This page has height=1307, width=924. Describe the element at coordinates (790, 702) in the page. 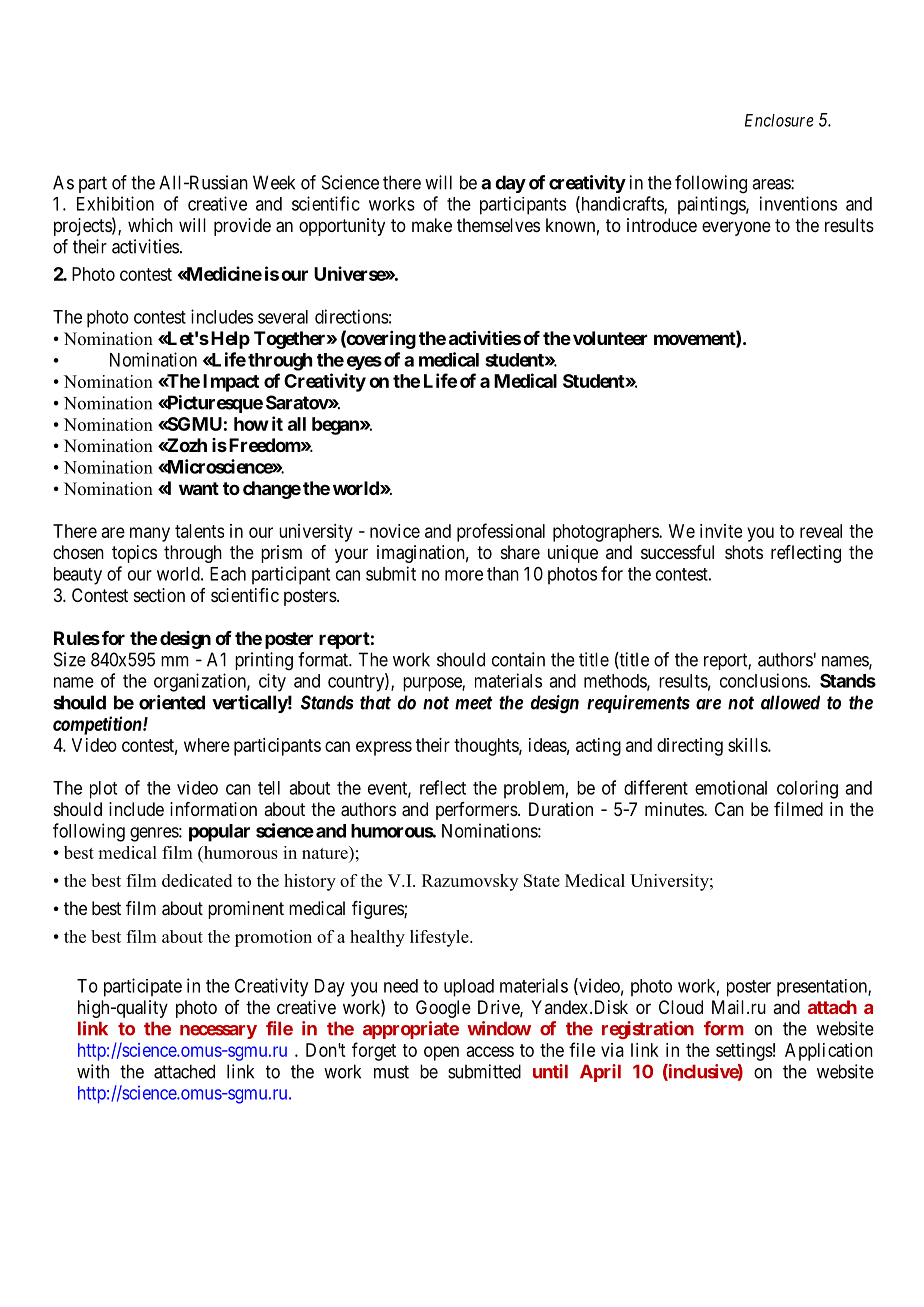

I see `allowed` at that location.
